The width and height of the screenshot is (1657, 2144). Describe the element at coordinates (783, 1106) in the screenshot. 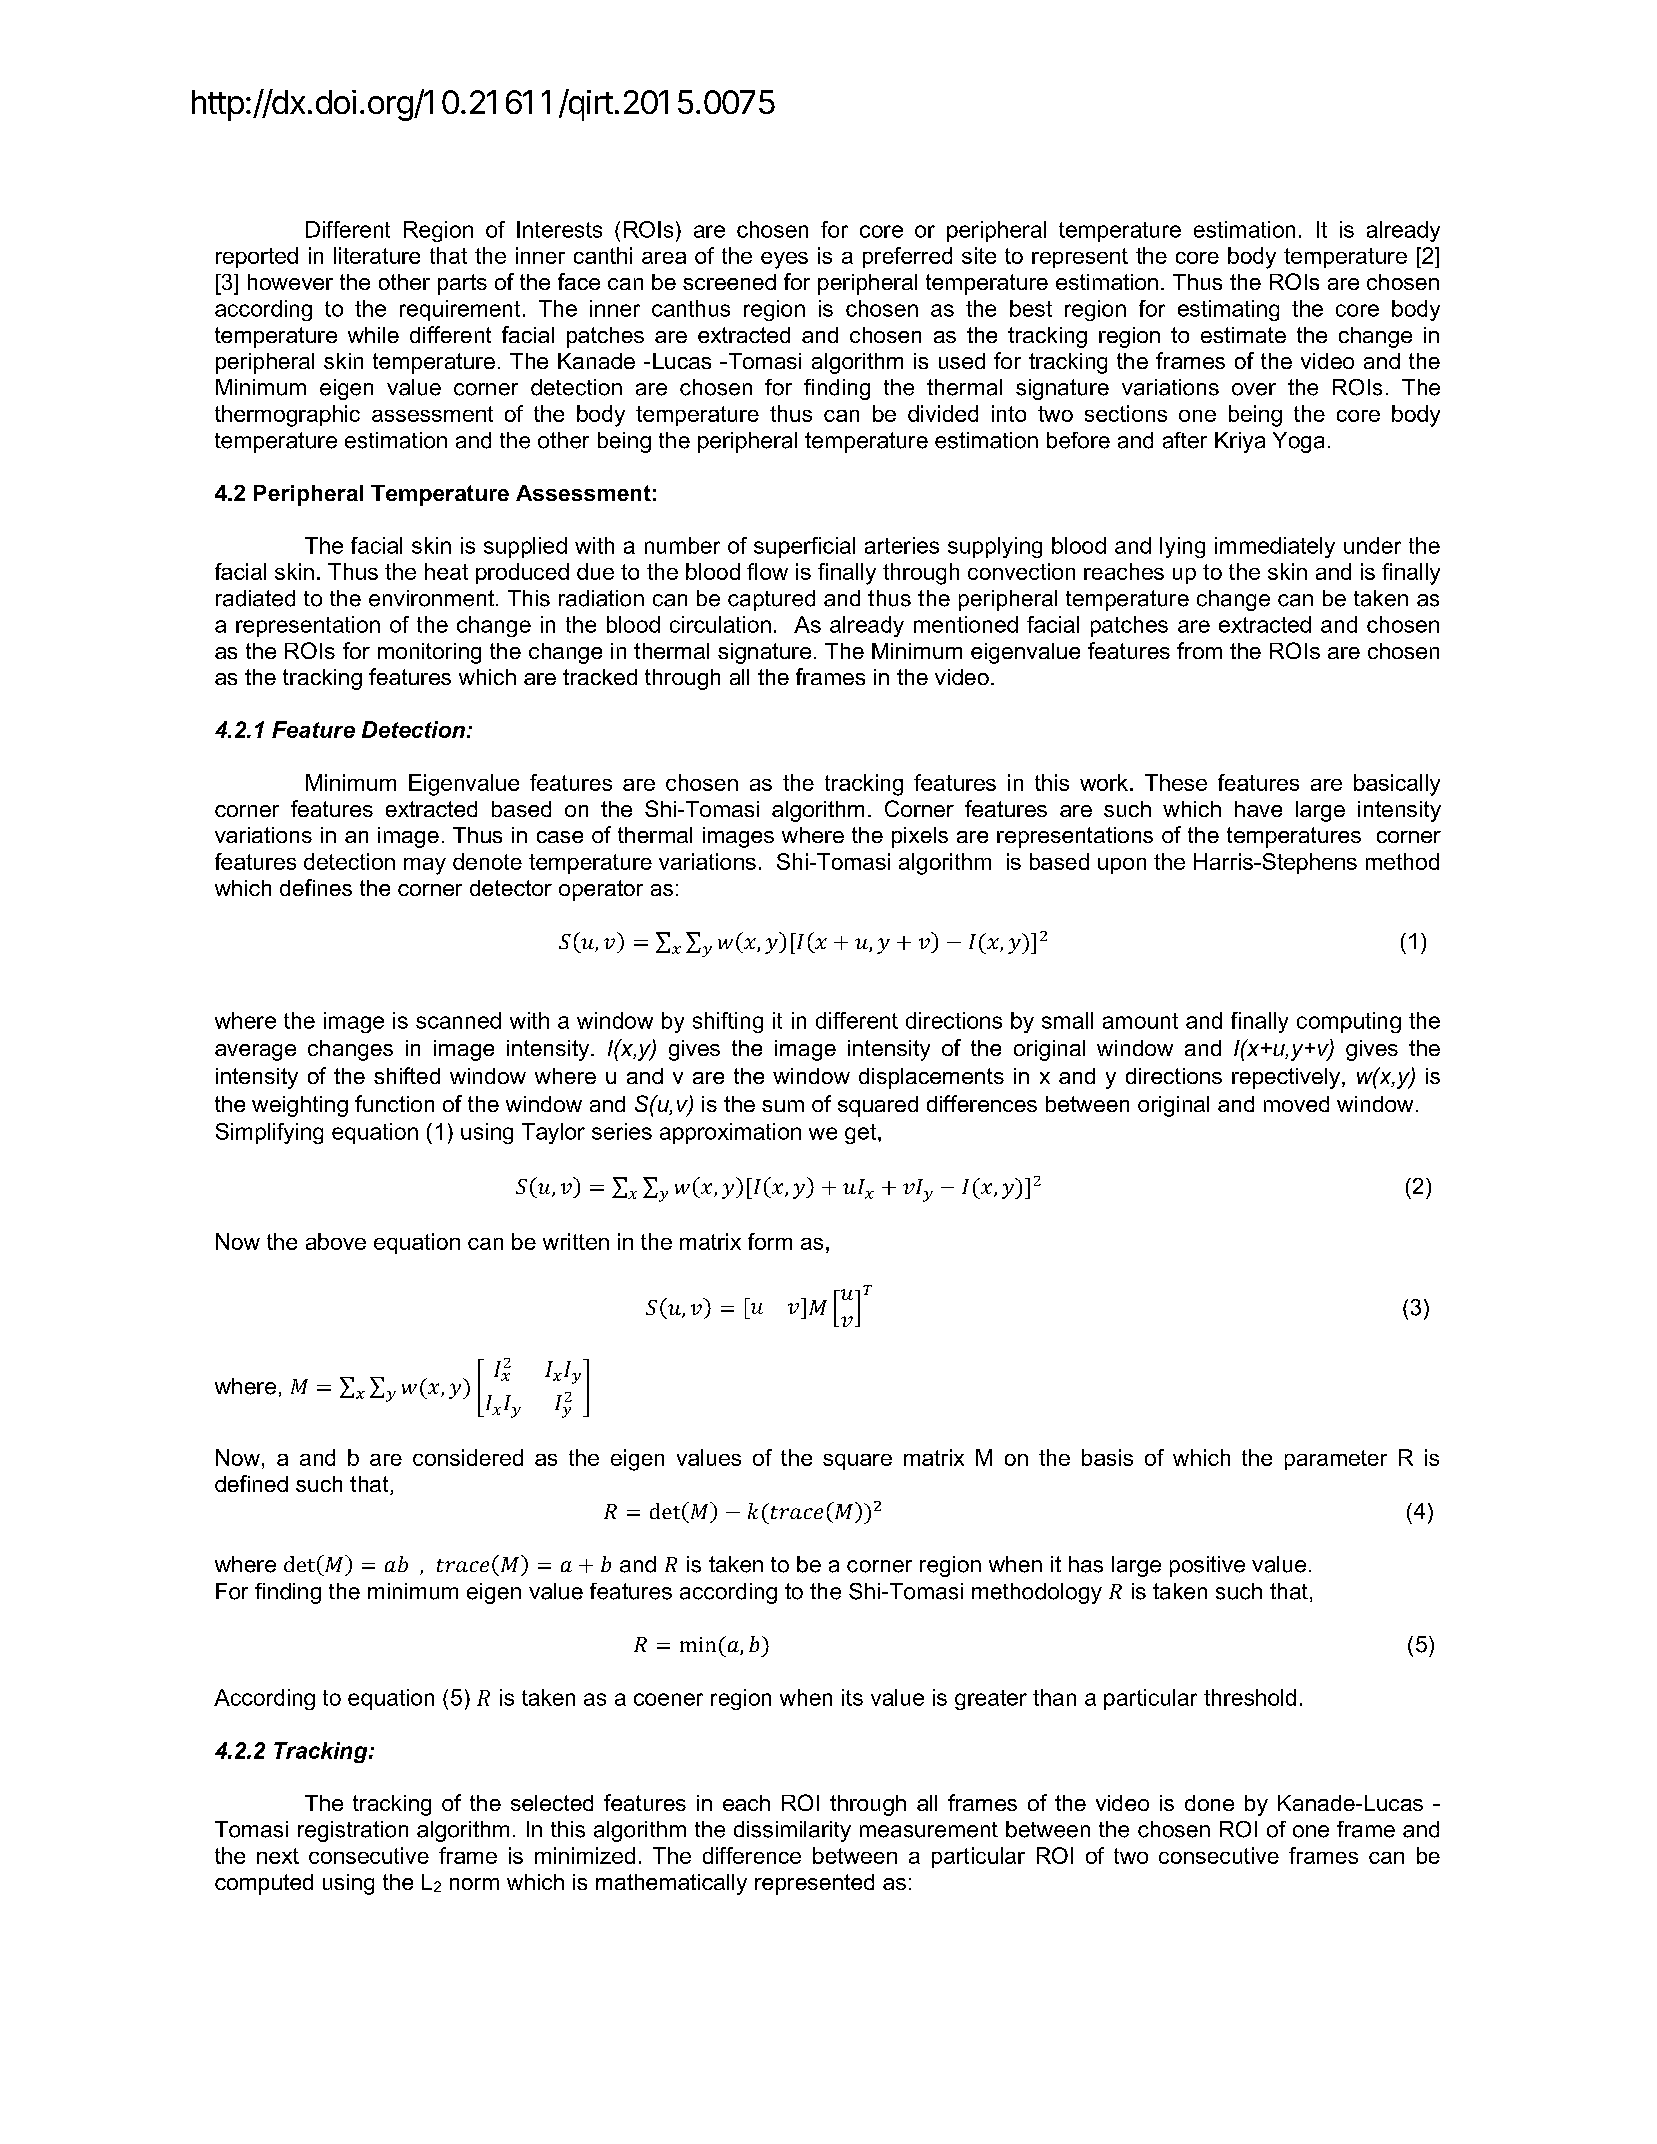

I see `sum` at that location.
